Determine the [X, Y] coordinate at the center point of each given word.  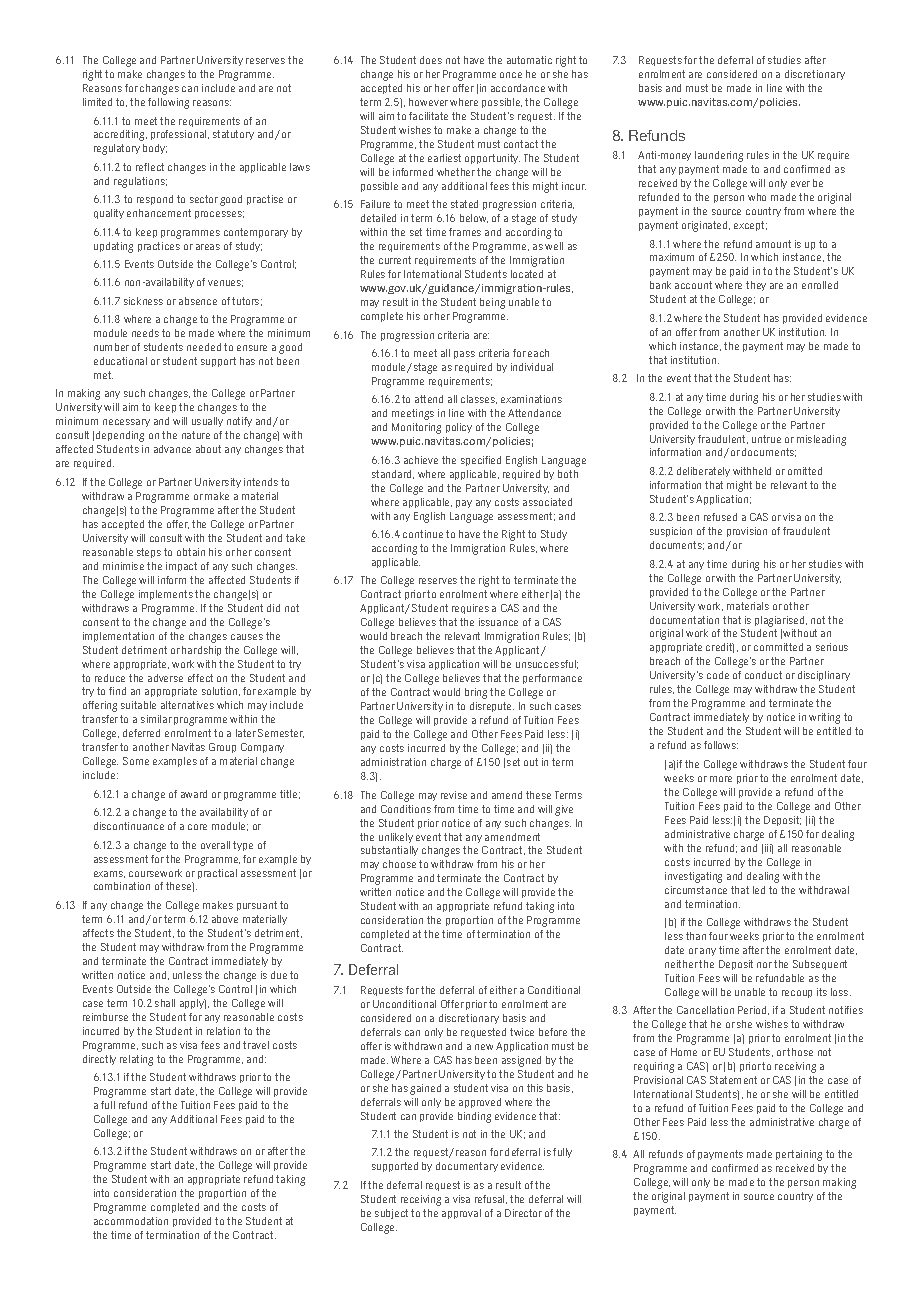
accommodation [131, 1221]
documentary [467, 1167]
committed [778, 647]
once [511, 75]
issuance [498, 622]
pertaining [799, 1155]
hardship [201, 651]
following [168, 103]
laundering [719, 156]
